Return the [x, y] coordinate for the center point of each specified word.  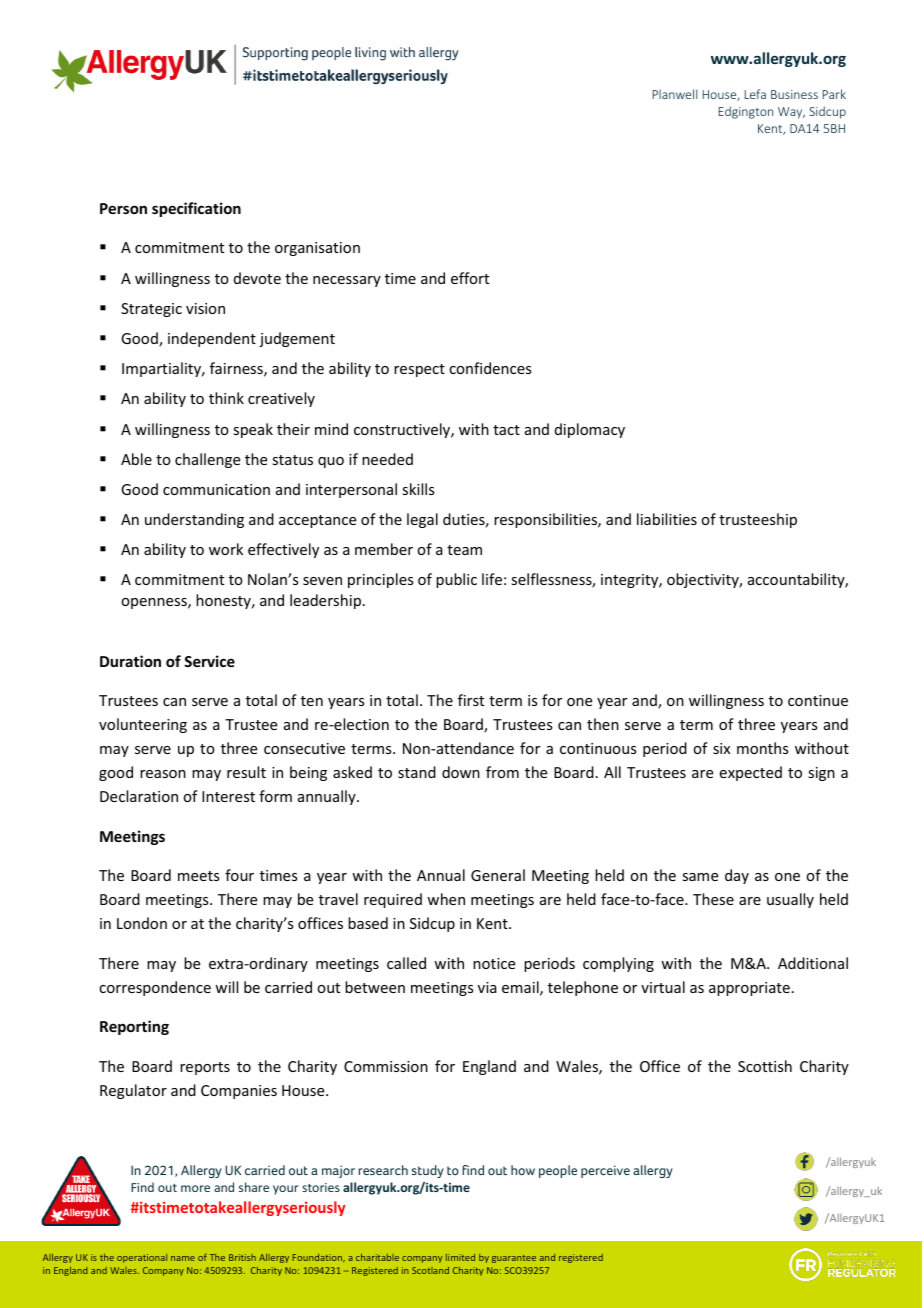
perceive [605, 1171]
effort [470, 278]
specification [196, 209]
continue [818, 700]
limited [460, 1257]
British [242, 1257]
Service [209, 661]
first [471, 700]
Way [791, 113]
